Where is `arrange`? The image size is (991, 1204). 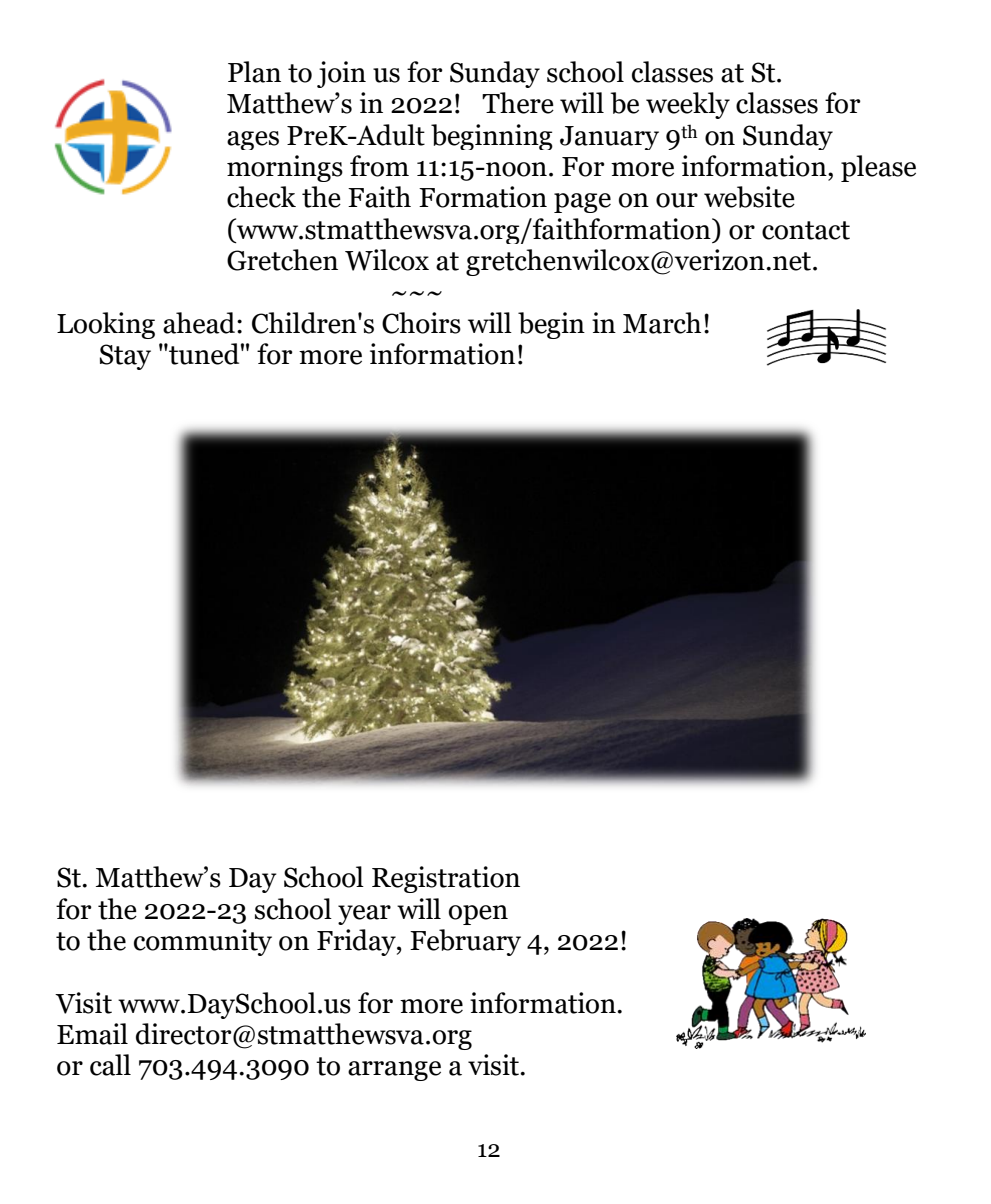 arrange is located at coordinates (394, 1071).
